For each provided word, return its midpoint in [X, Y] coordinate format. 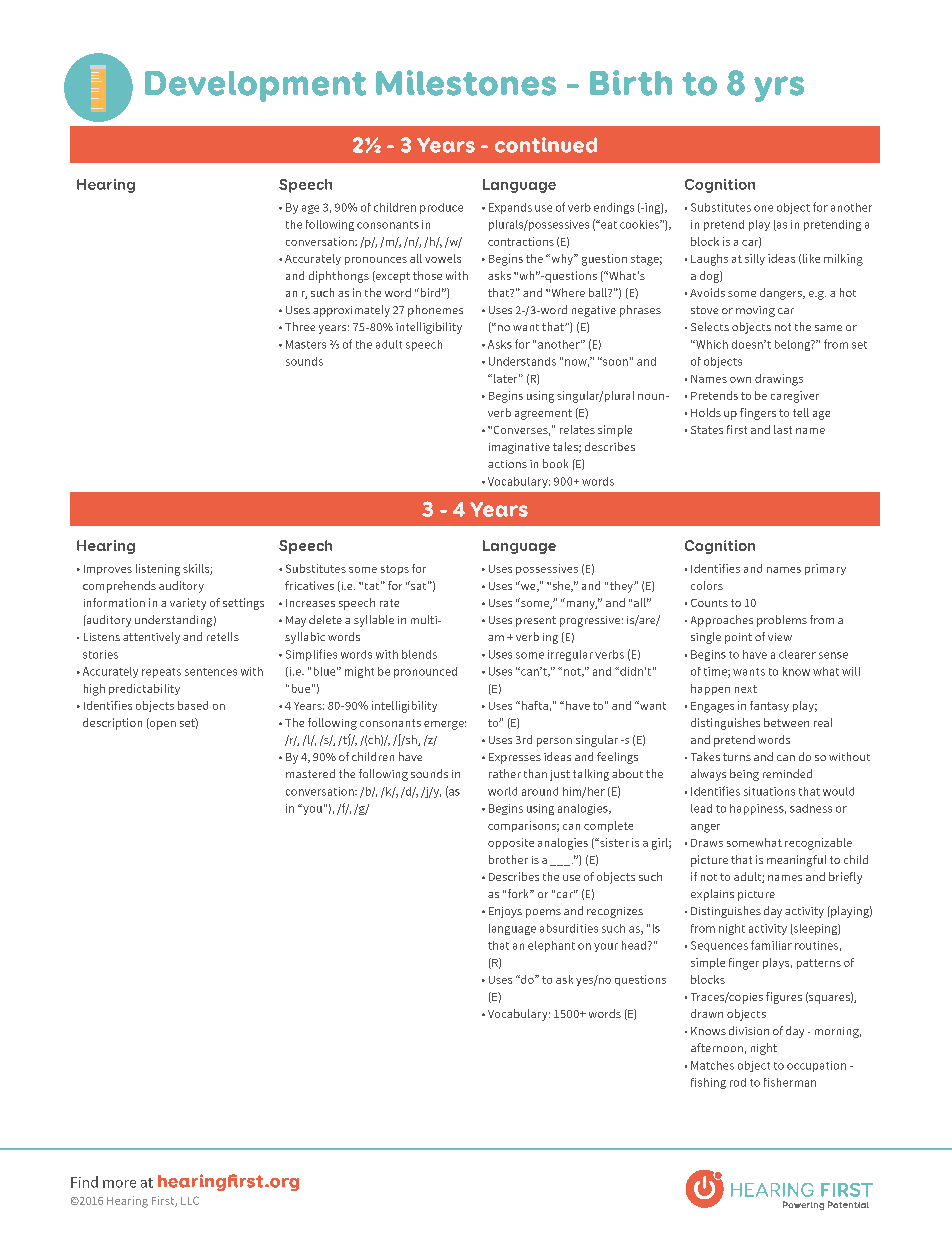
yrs [779, 89]
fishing [708, 1083]
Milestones [466, 83]
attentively [151, 638]
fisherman [790, 1082]
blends [419, 654]
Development [255, 86]
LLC [190, 1200]
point [738, 638]
